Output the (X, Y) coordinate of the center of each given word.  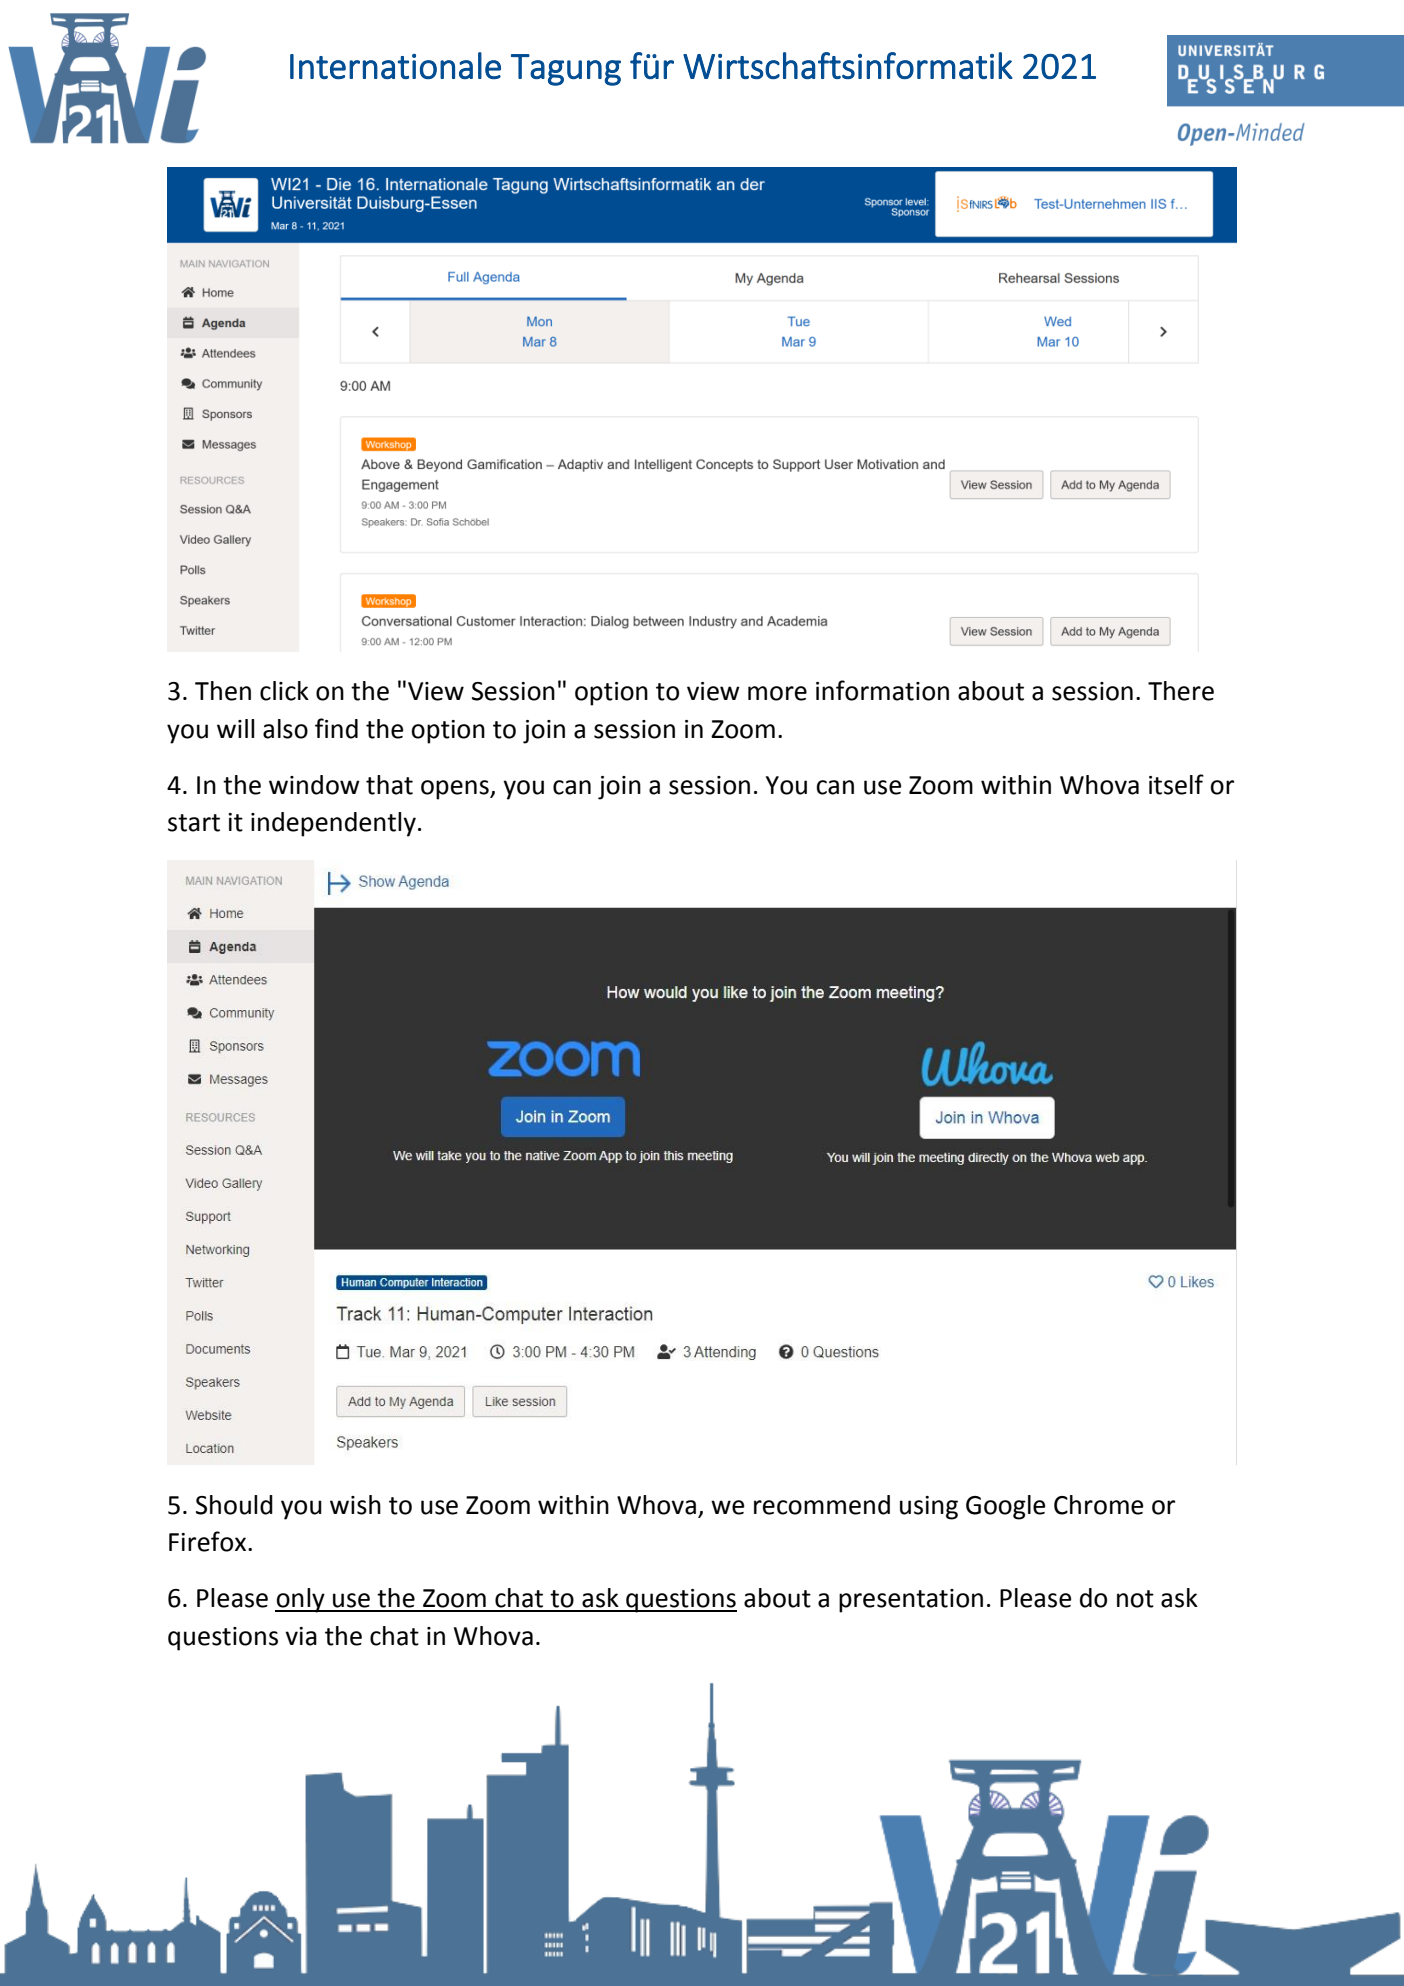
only (301, 1600)
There (1181, 691)
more (777, 693)
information (882, 690)
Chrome (1098, 1505)
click (284, 691)
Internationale (395, 65)
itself (1176, 784)
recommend (822, 1505)
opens (456, 790)
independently (333, 824)
